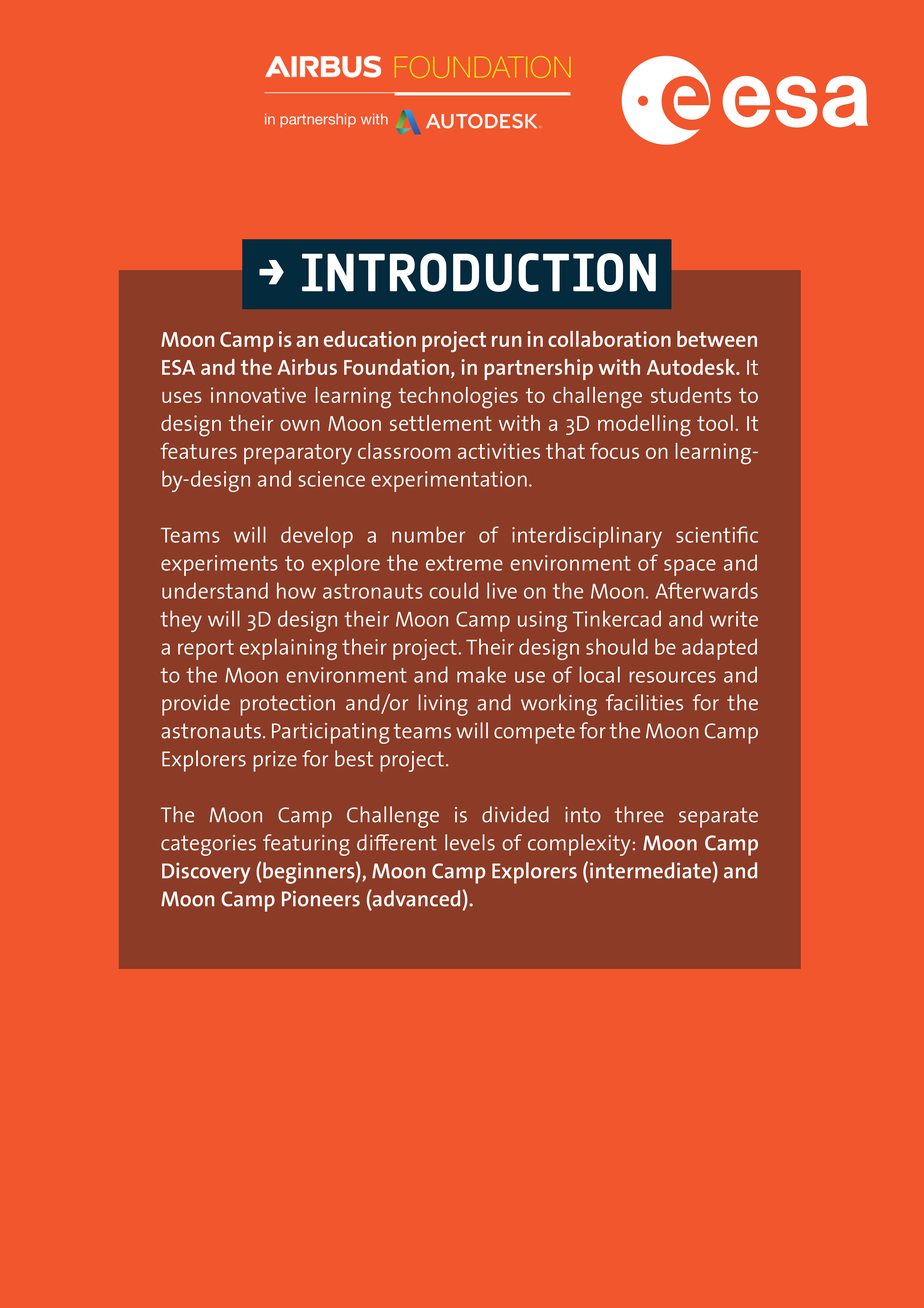 The width and height of the screenshot is (924, 1308). What do you see at coordinates (644, 702) in the screenshot?
I see `facilities` at bounding box center [644, 702].
